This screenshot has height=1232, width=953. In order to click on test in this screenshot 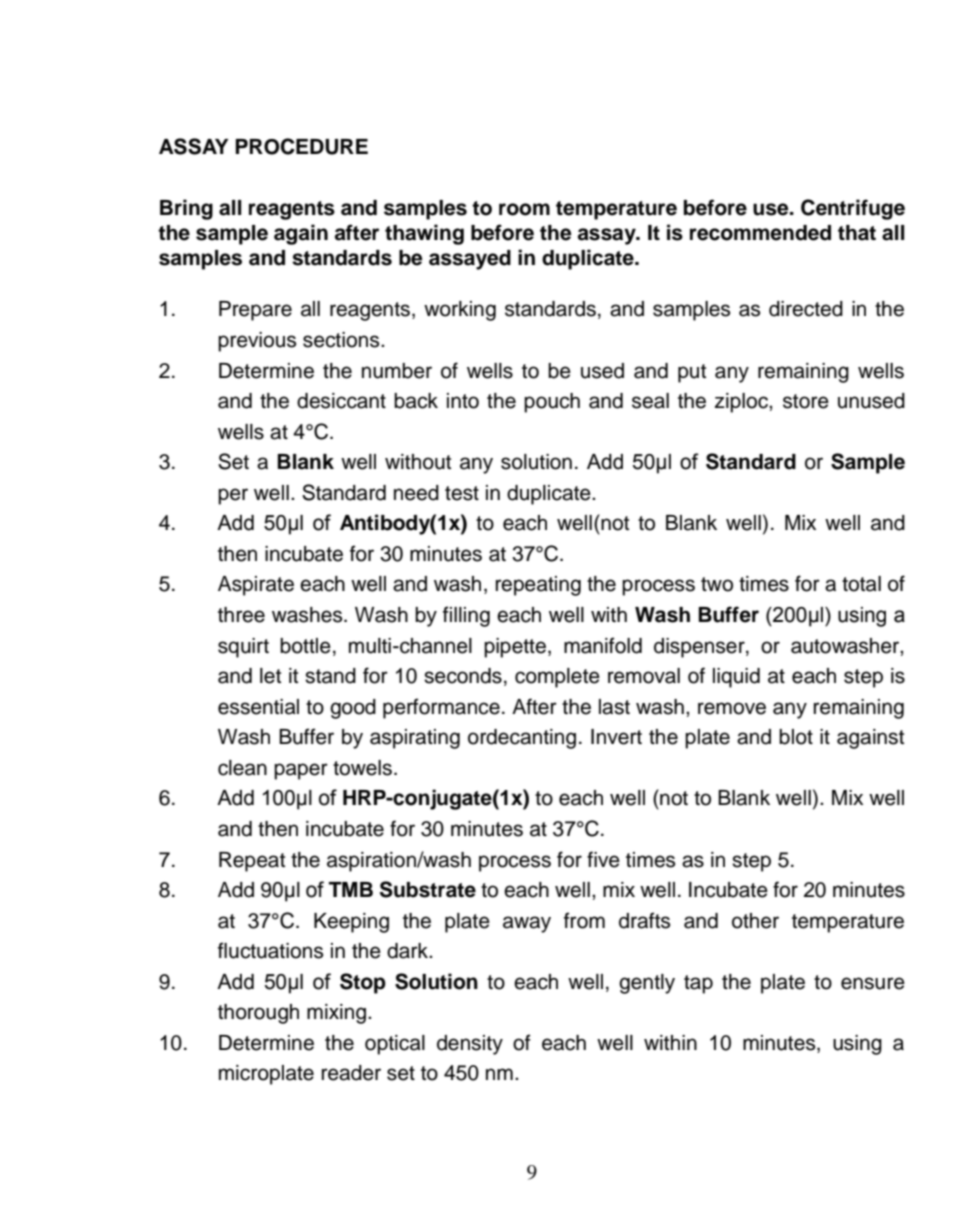, I will do `click(462, 493)`.
